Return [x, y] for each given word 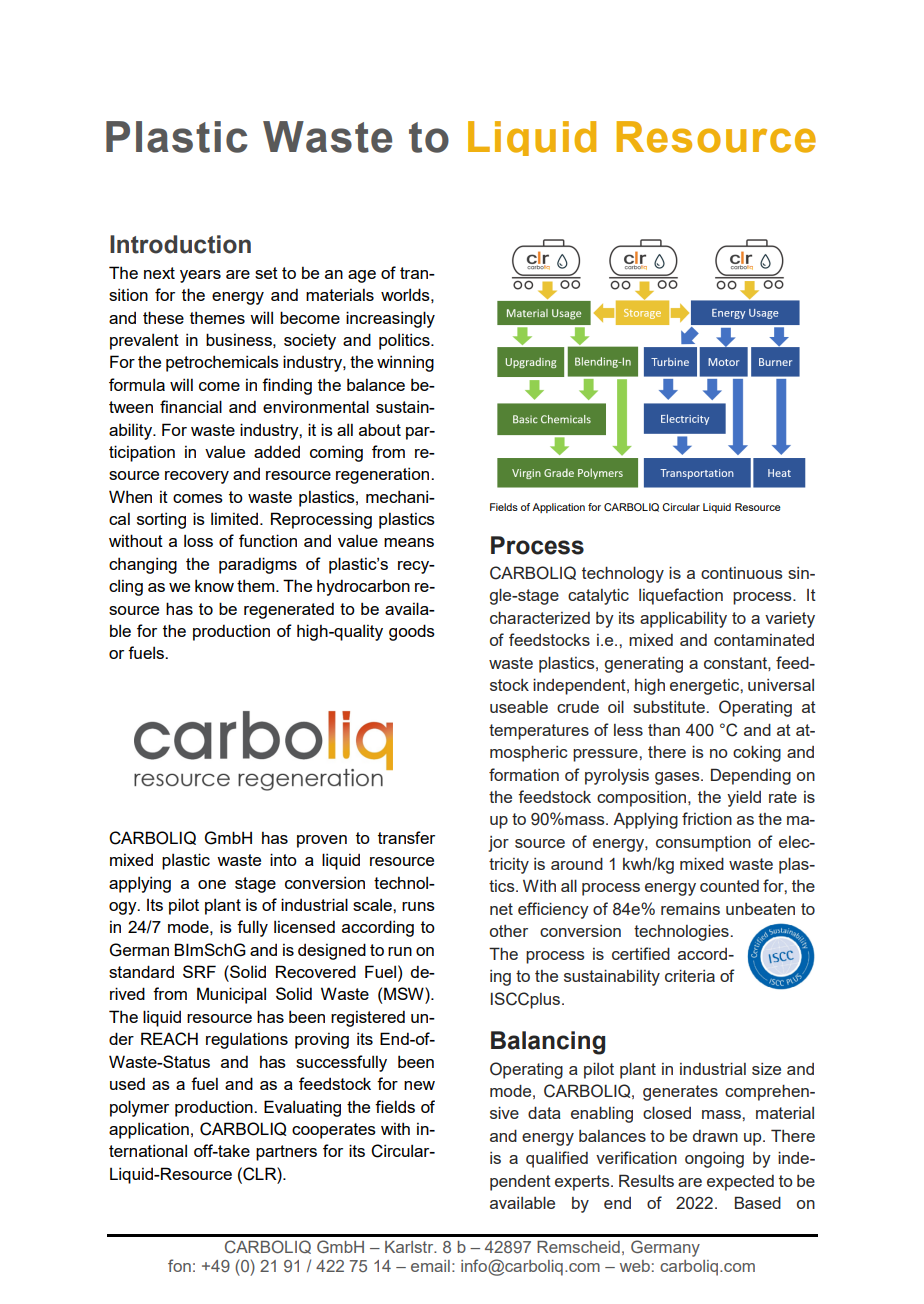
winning [405, 363]
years [200, 276]
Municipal [231, 995]
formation [524, 774]
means [409, 542]
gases [678, 778]
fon [179, 1265]
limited [236, 518]
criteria [690, 976]
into [283, 859]
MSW [405, 993]
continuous [742, 573]
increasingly [390, 319]
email [430, 1266]
